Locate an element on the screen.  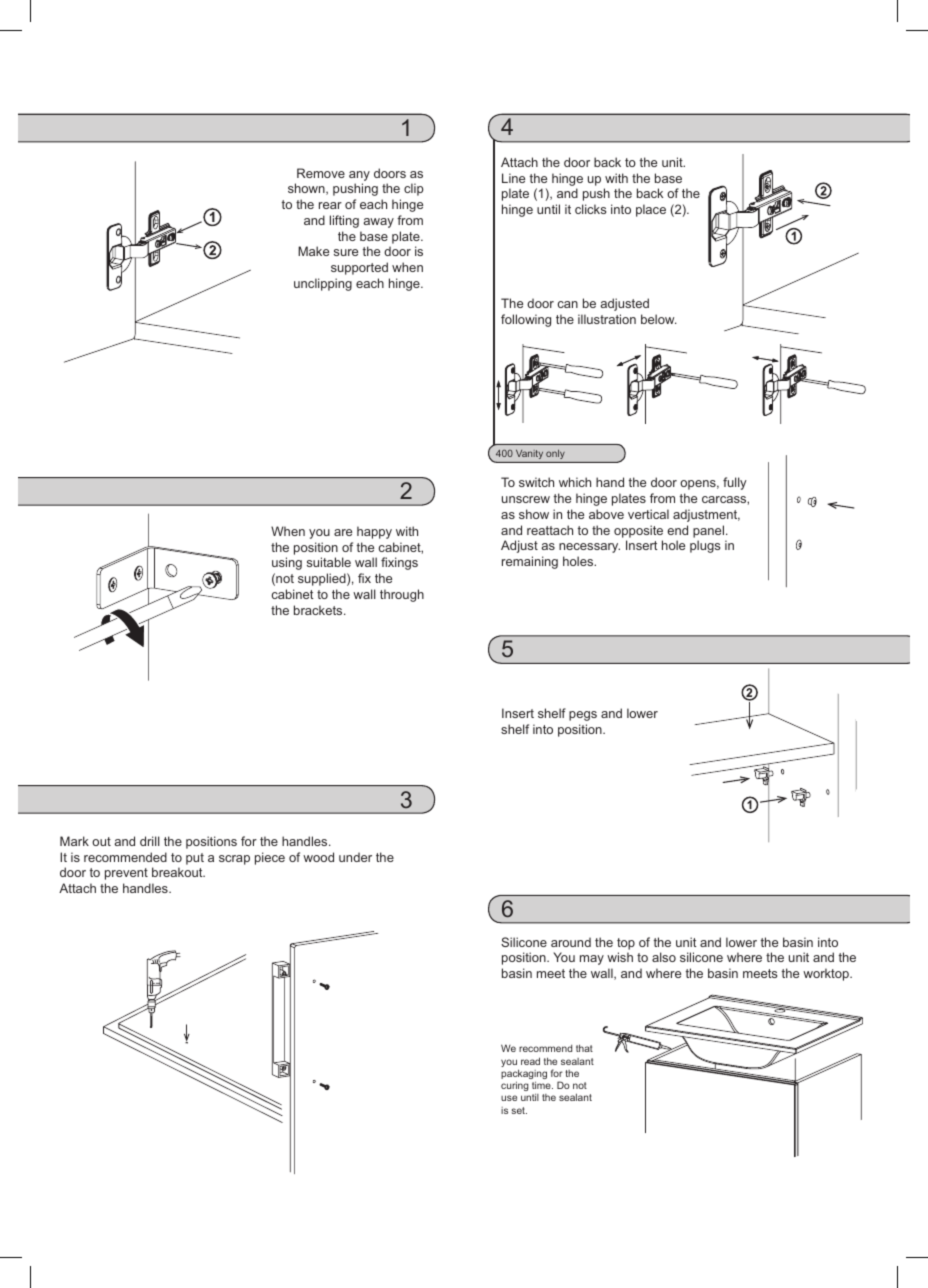
fully is located at coordinates (735, 483).
